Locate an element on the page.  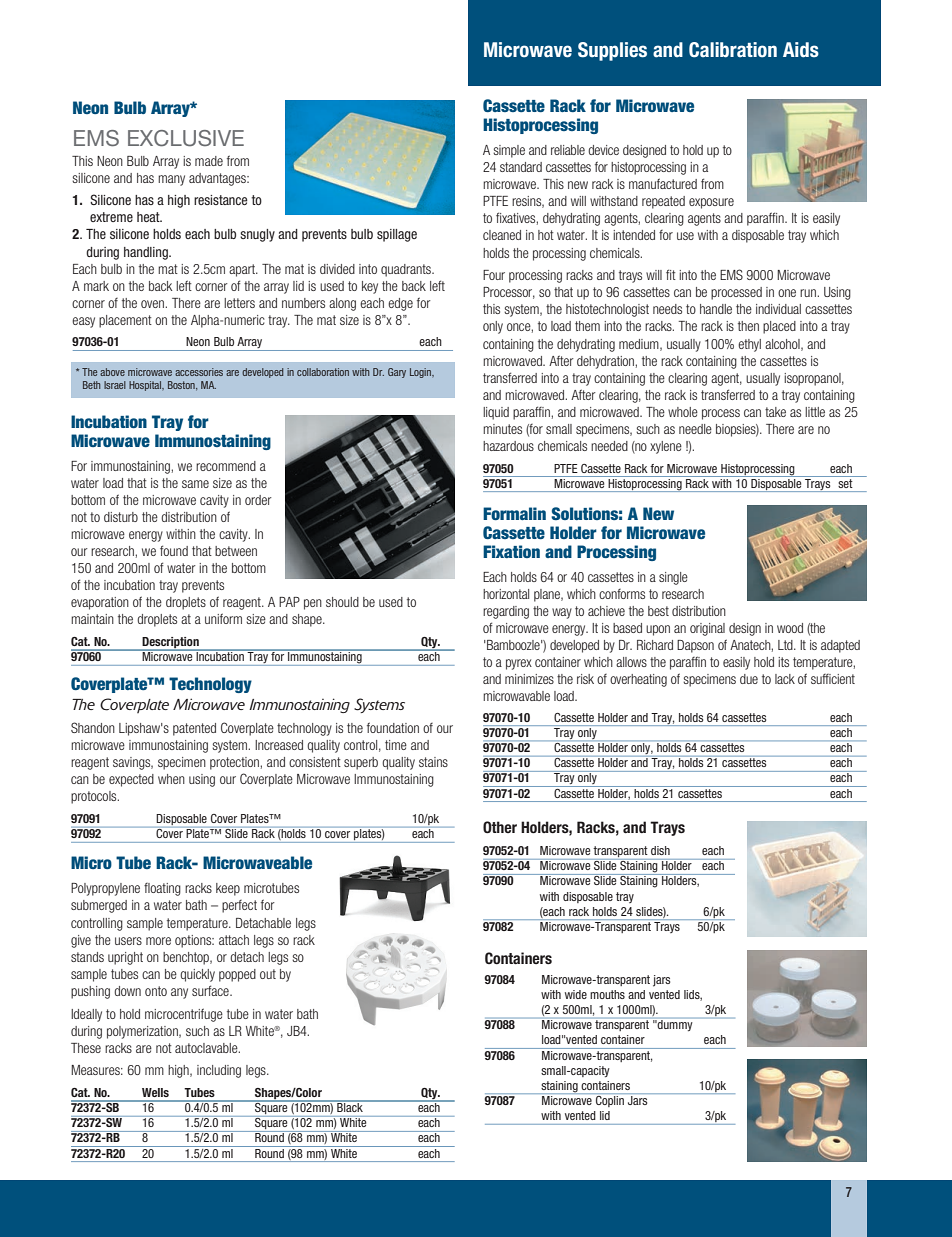
Calibration is located at coordinates (733, 50).
